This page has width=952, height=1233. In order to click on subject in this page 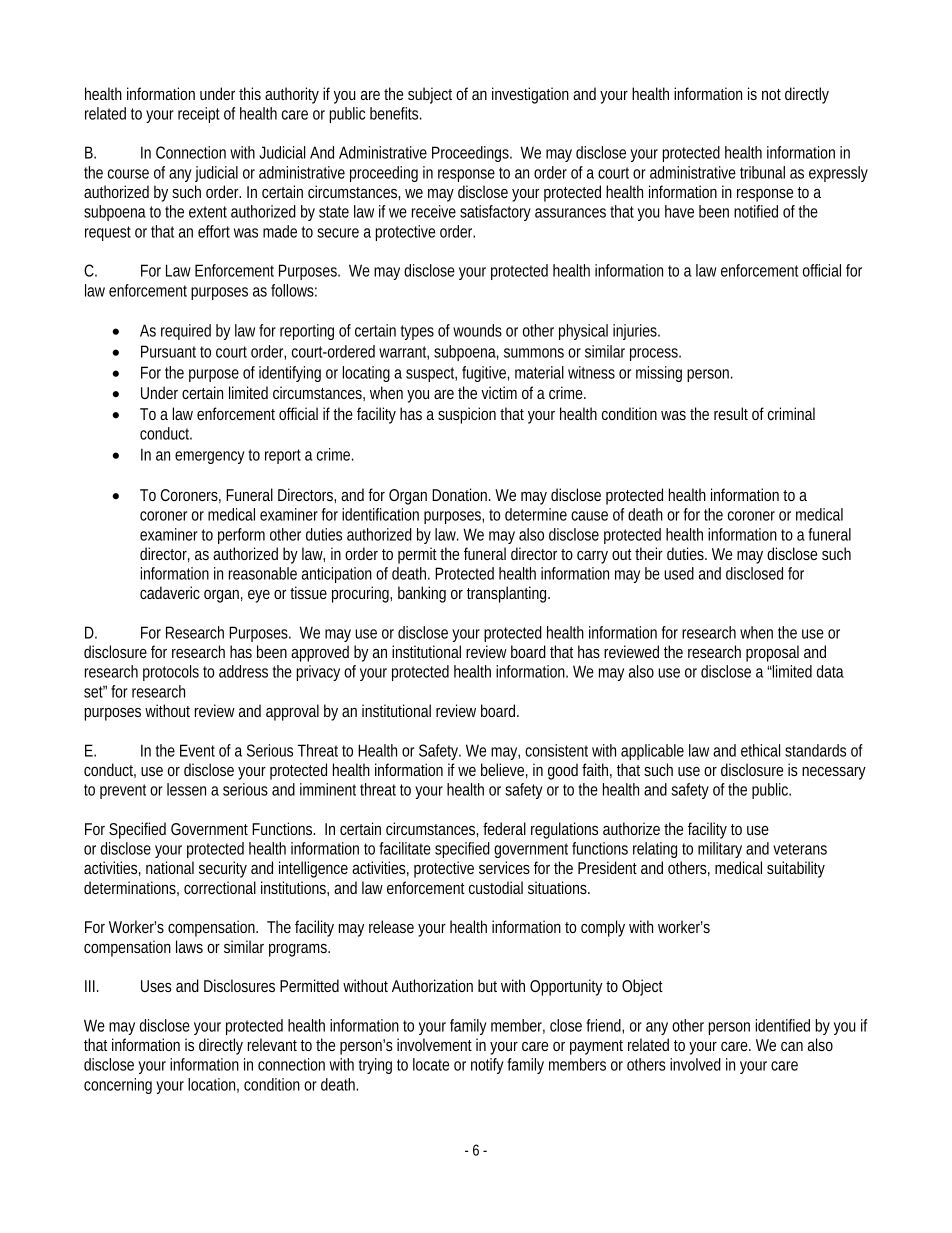, I will do `click(430, 95)`.
